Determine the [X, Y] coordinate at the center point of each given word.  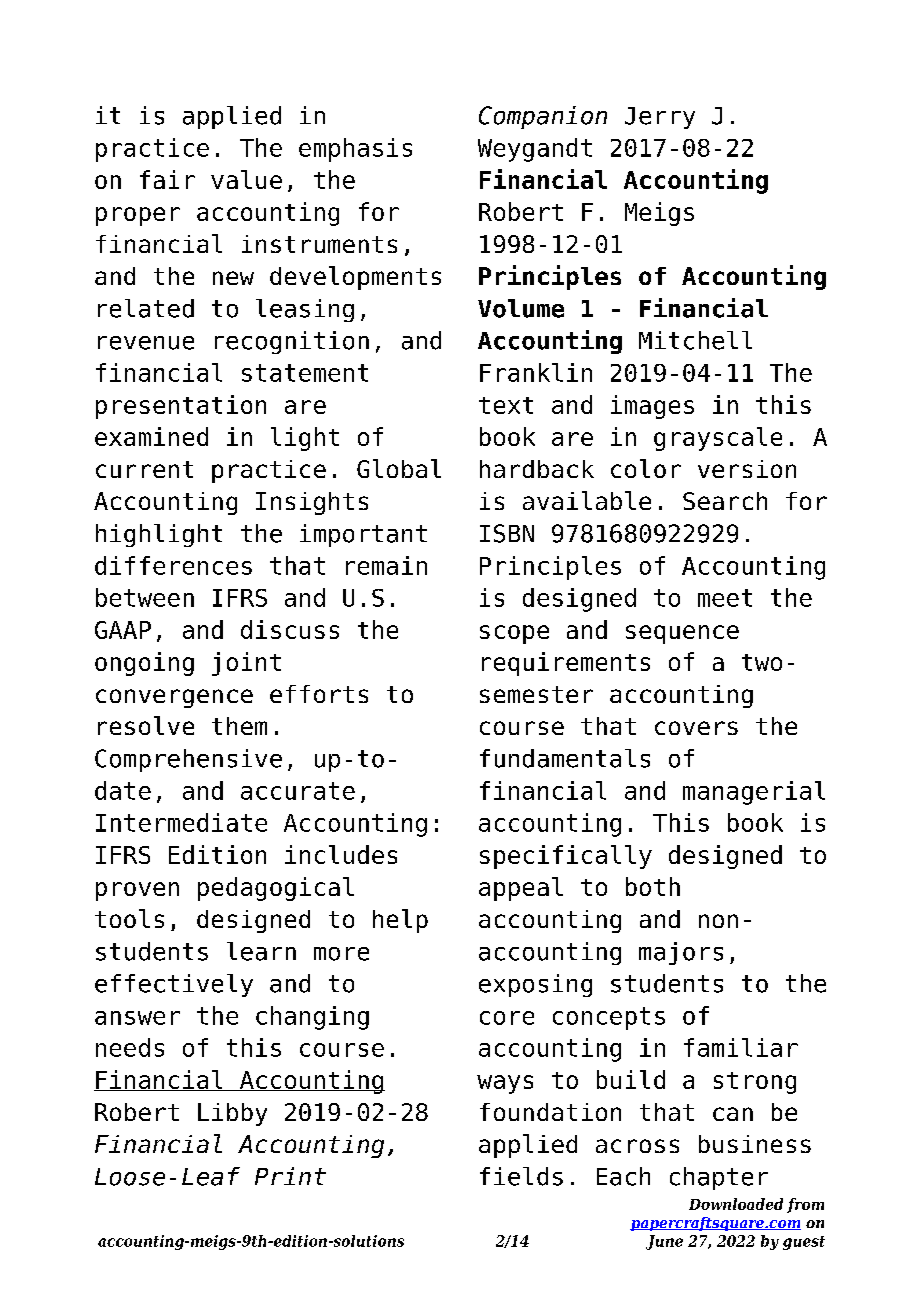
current [144, 469]
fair [167, 179]
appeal [521, 889]
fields [521, 1176]
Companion [543, 117]
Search [725, 501]
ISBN [507, 533]
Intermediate [181, 822]
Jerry [660, 118]
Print [290, 1176]
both [653, 886]
